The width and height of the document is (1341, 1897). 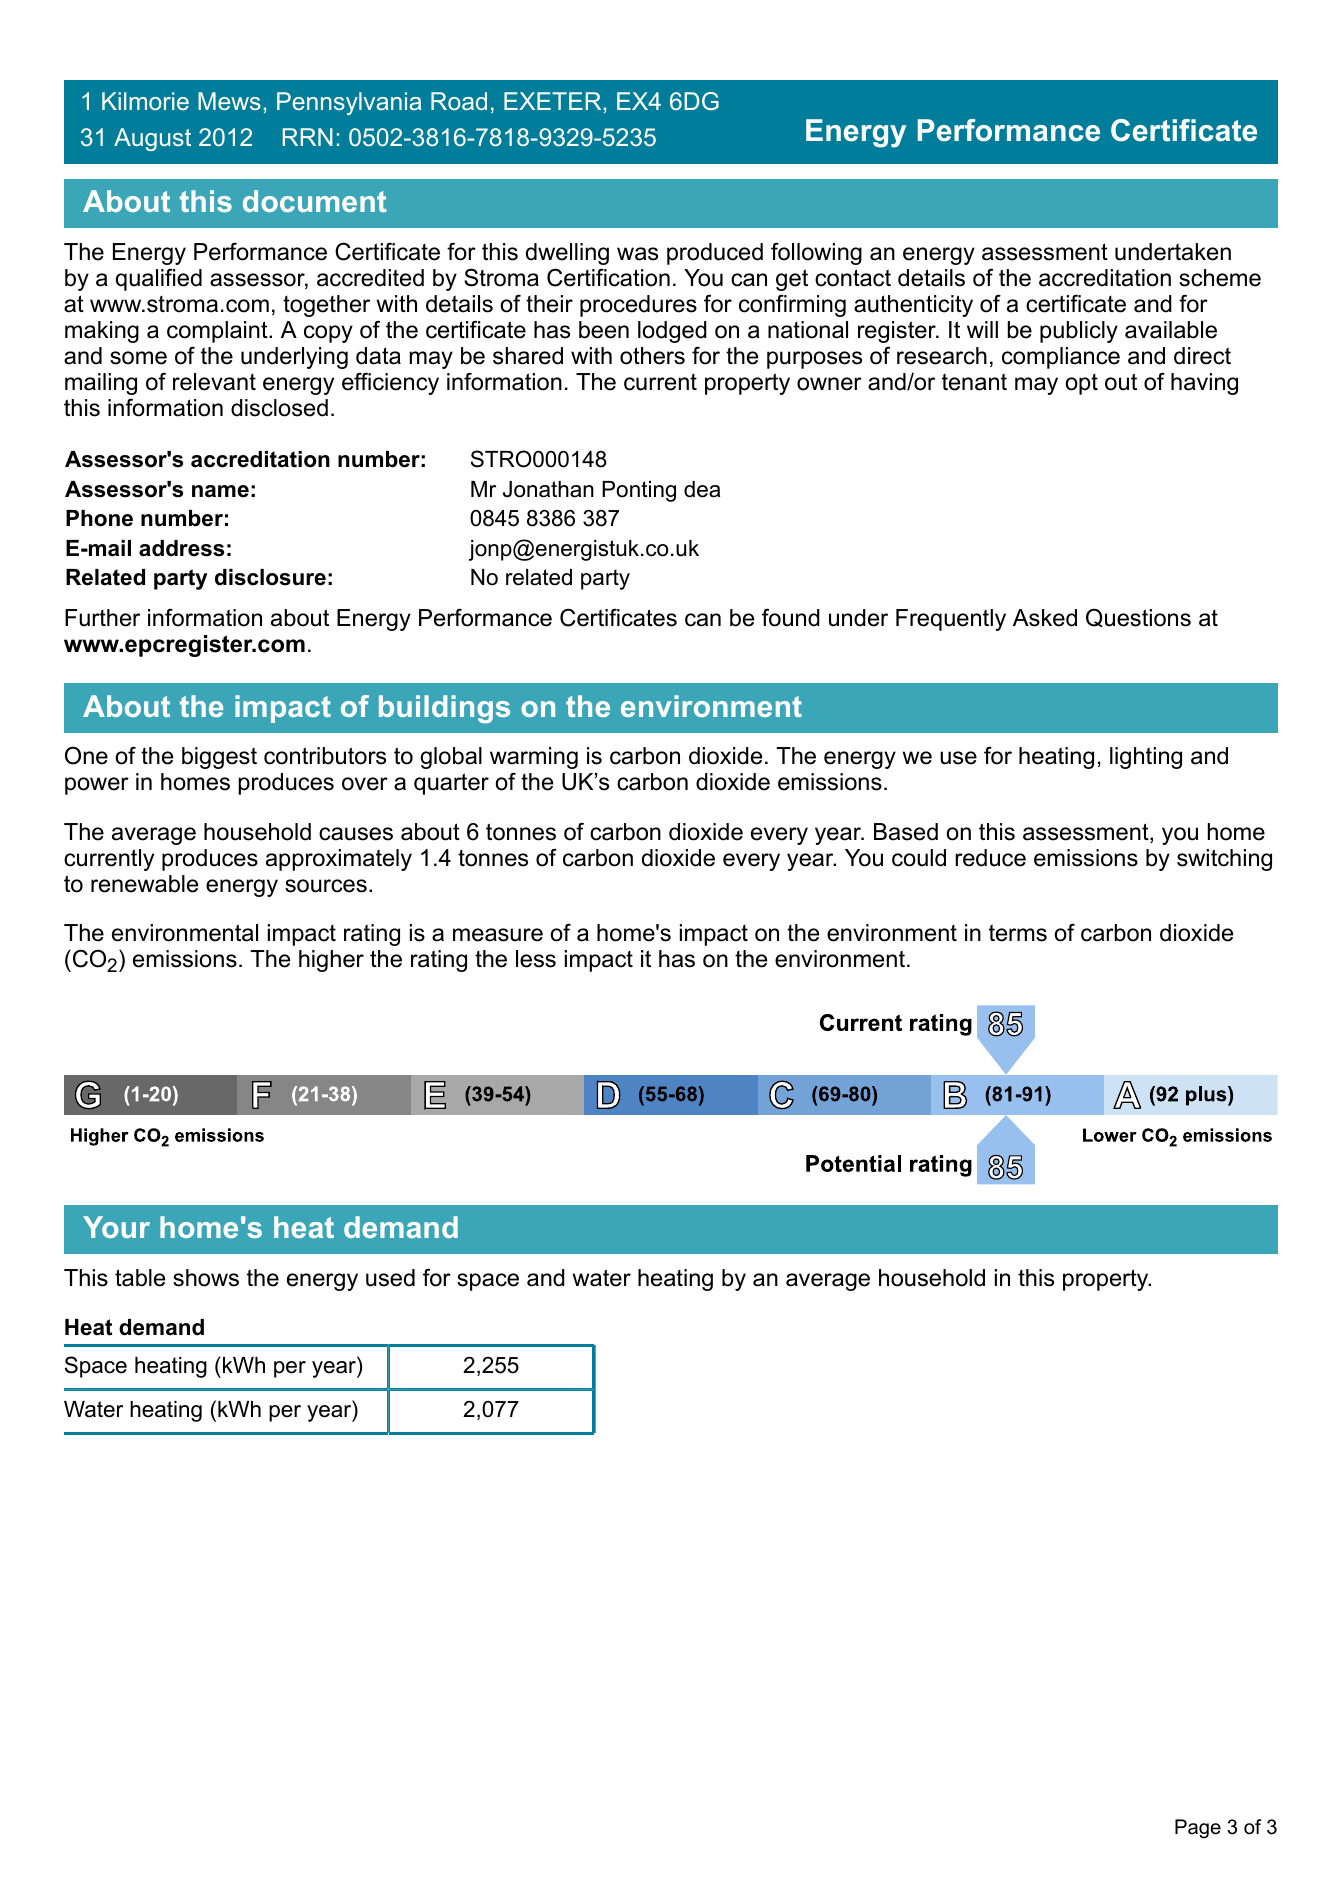 I want to click on biggest, so click(x=219, y=758).
